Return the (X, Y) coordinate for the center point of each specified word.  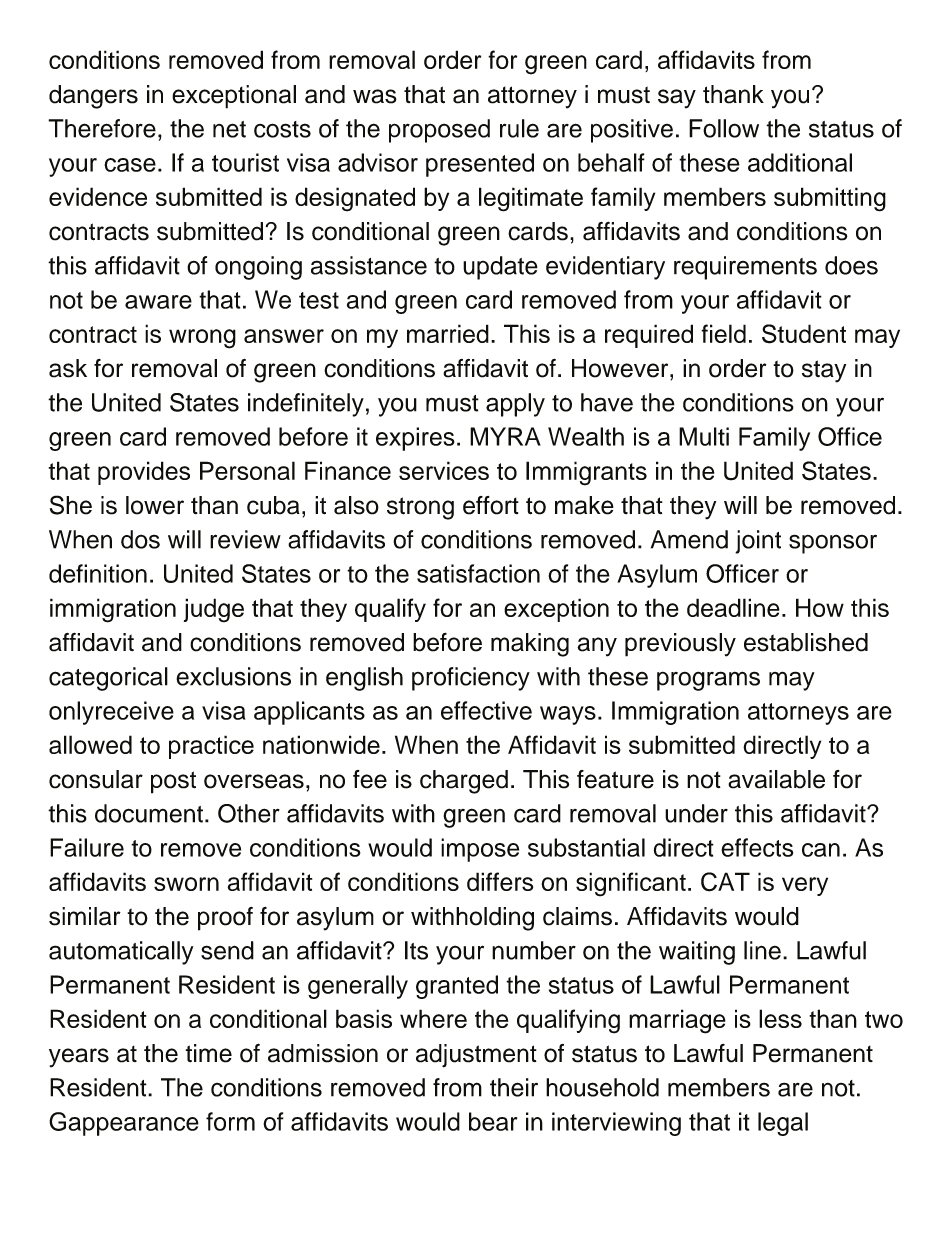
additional (800, 162)
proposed (439, 131)
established (806, 642)
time (208, 1053)
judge (214, 610)
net (229, 129)
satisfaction (478, 573)
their (514, 1087)
